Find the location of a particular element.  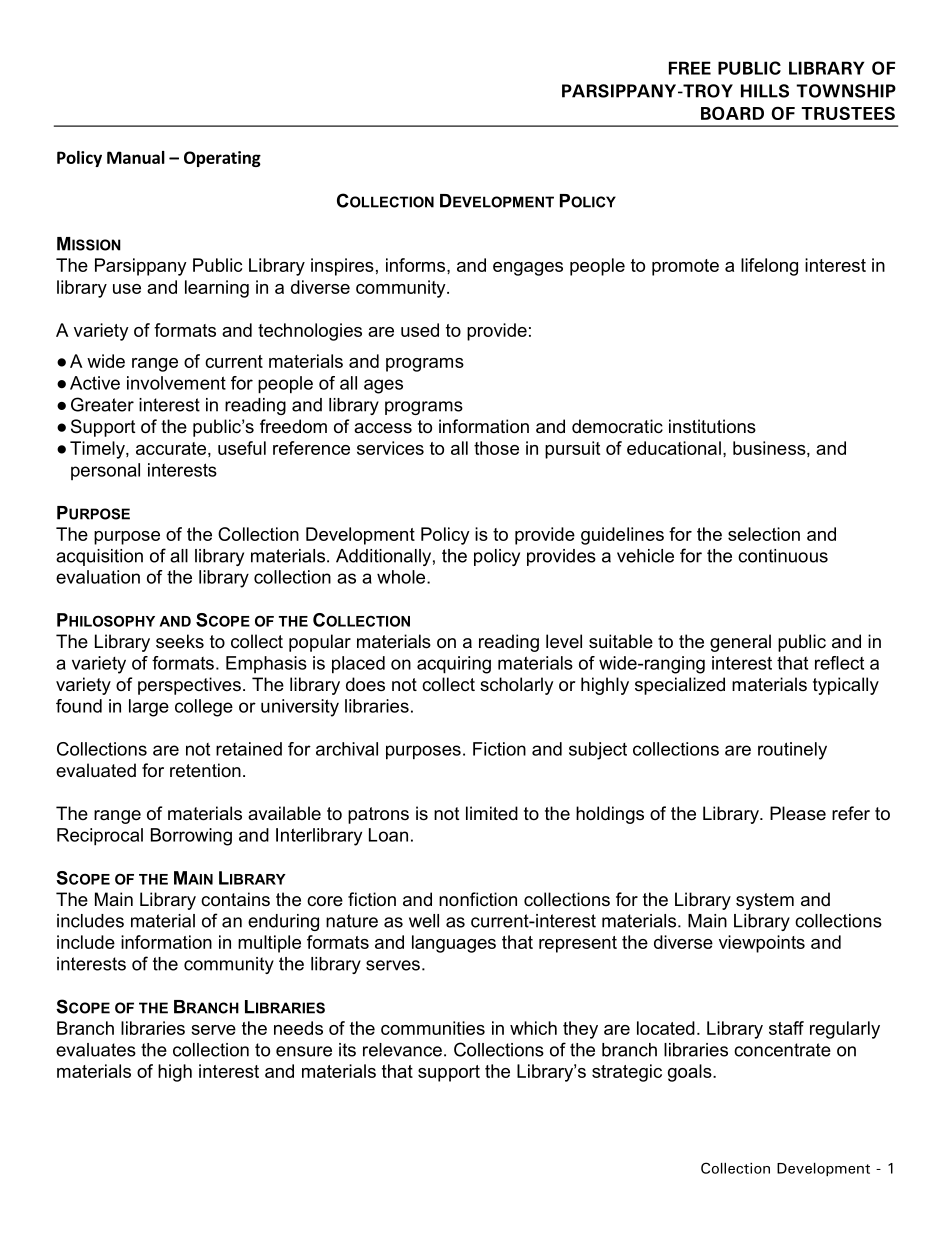

BOARD is located at coordinates (732, 113).
